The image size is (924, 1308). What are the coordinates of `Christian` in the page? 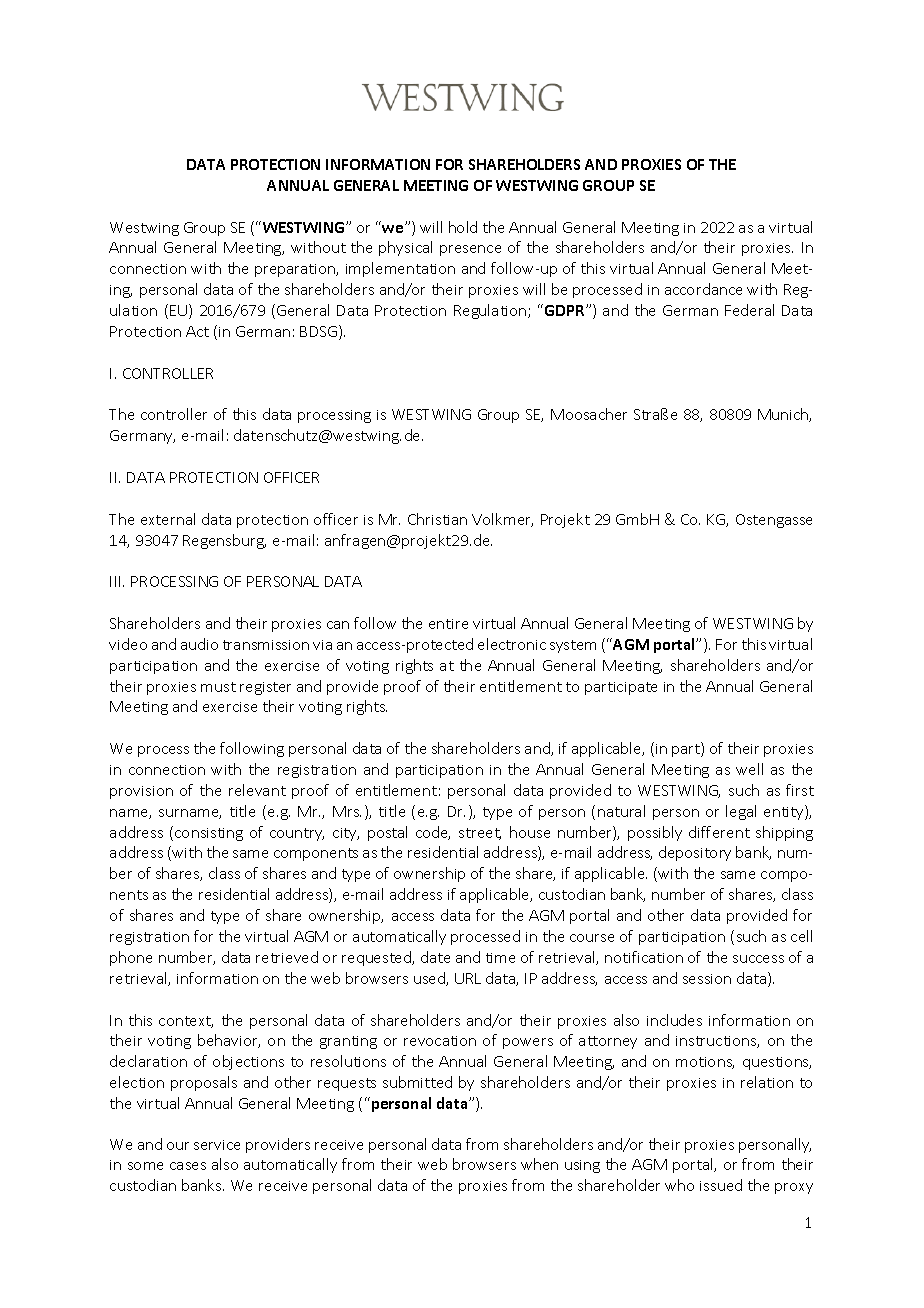 It's located at (437, 519).
